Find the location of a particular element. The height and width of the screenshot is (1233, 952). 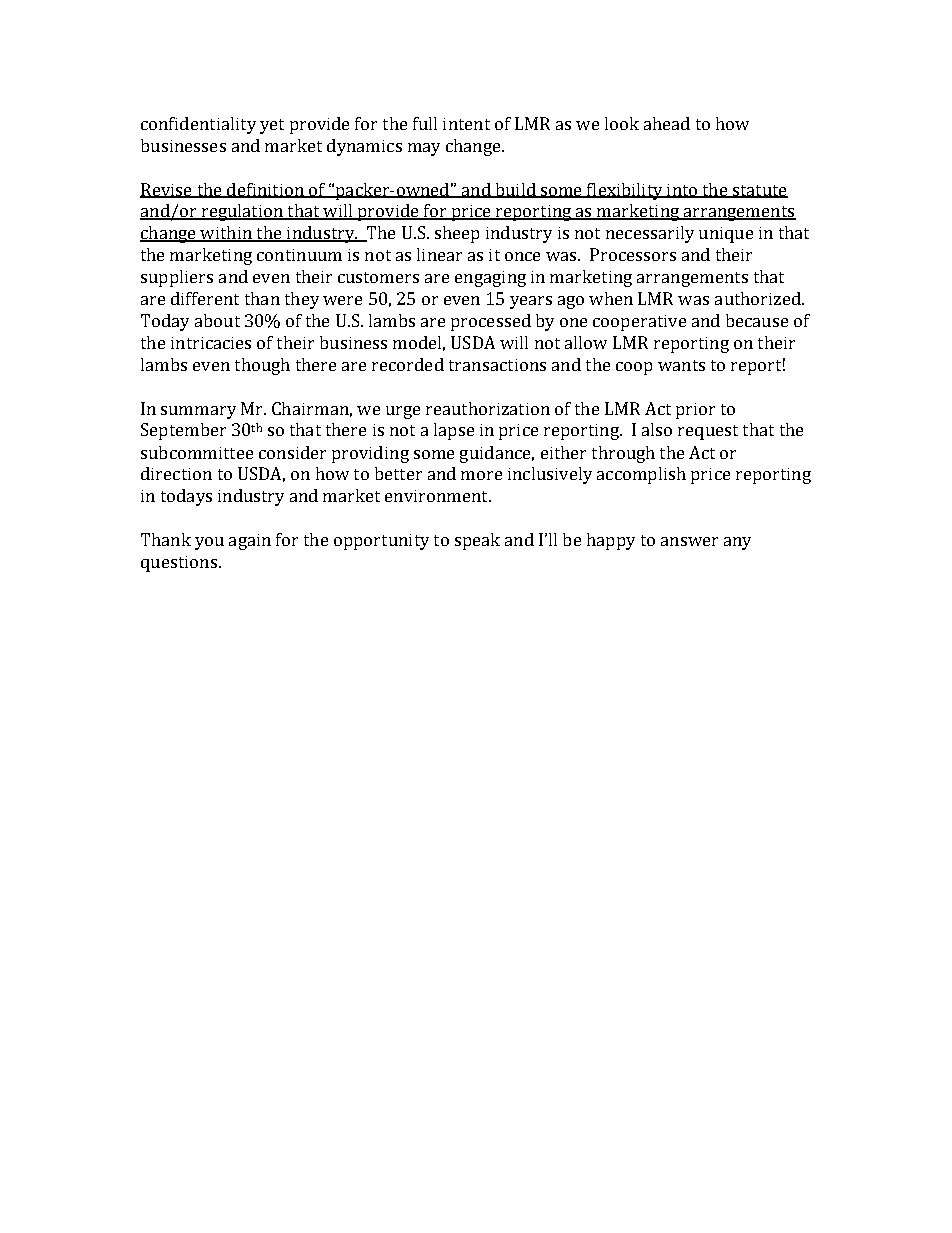

intent is located at coordinates (466, 124).
